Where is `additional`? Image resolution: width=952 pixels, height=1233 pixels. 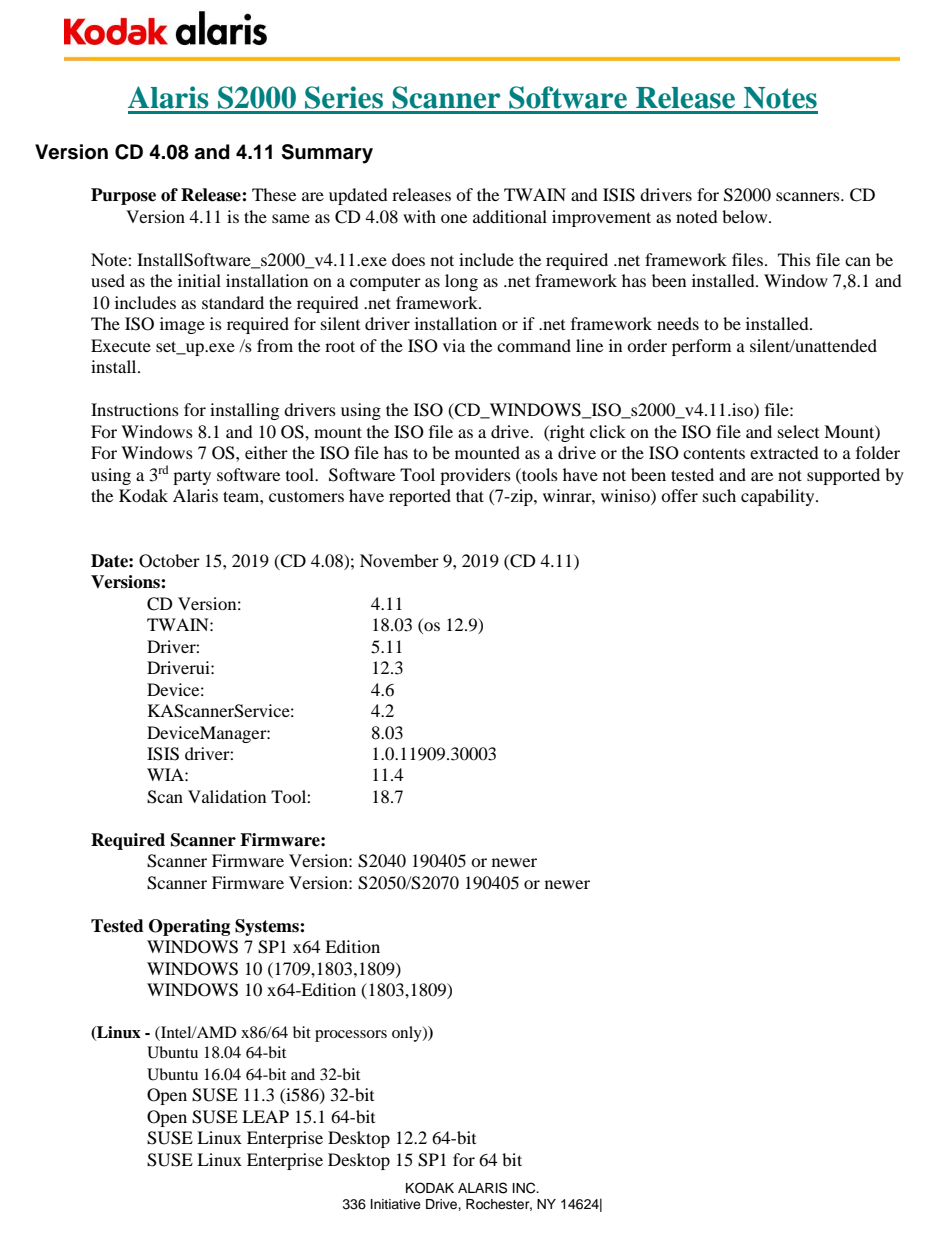 additional is located at coordinates (510, 216).
